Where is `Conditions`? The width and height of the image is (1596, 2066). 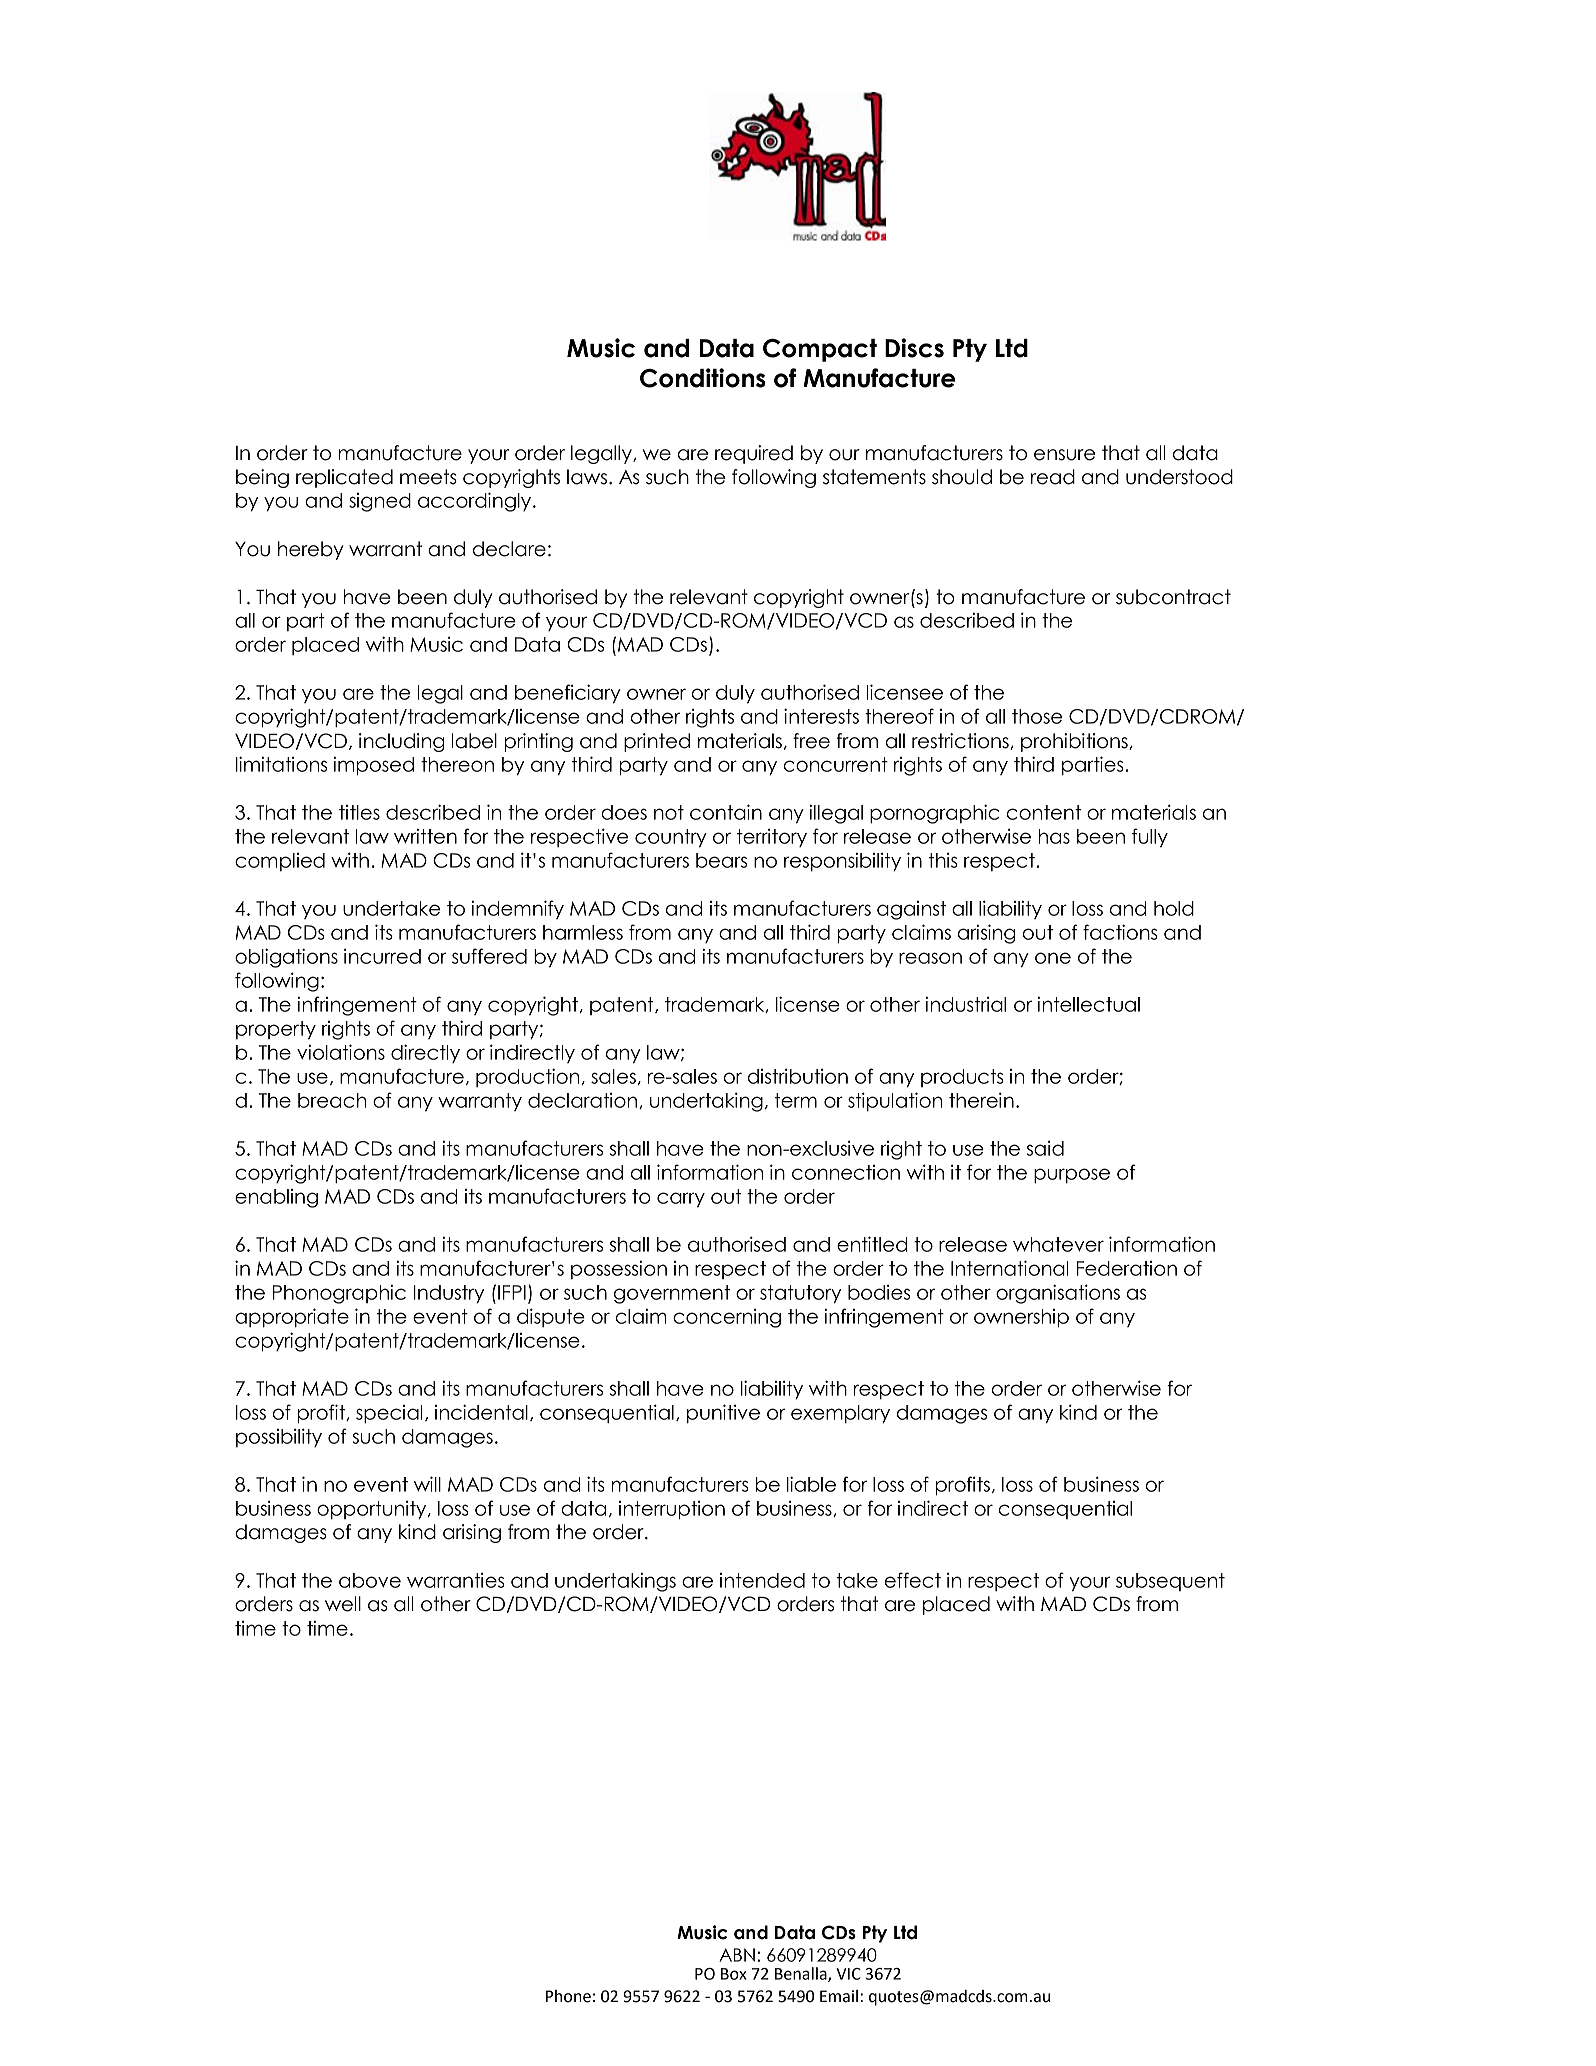 Conditions is located at coordinates (703, 378).
